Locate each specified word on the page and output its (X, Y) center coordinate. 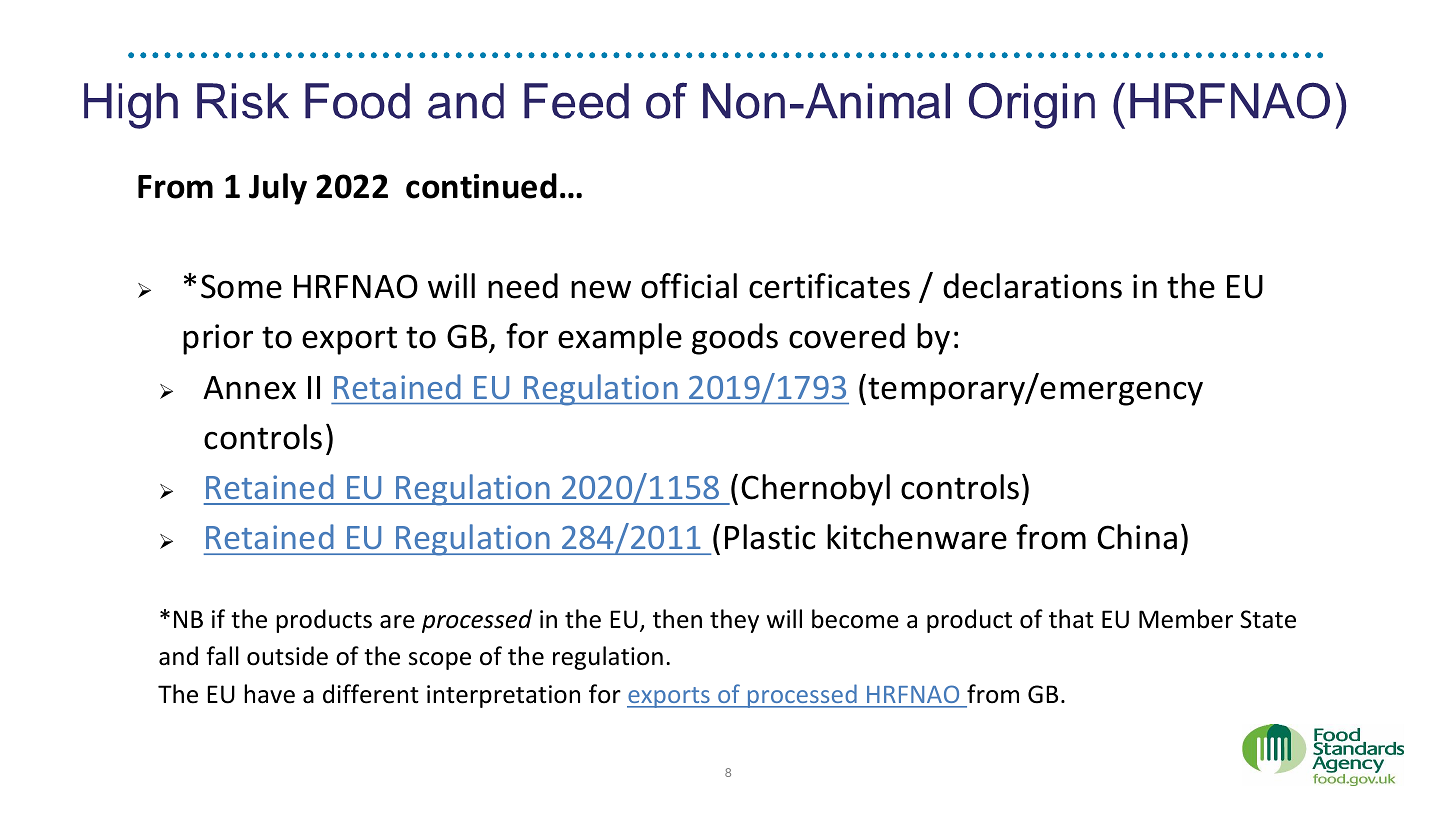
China (1137, 537)
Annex (249, 388)
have (269, 694)
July (278, 189)
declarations (1032, 286)
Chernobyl (815, 490)
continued (481, 186)
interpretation (503, 696)
